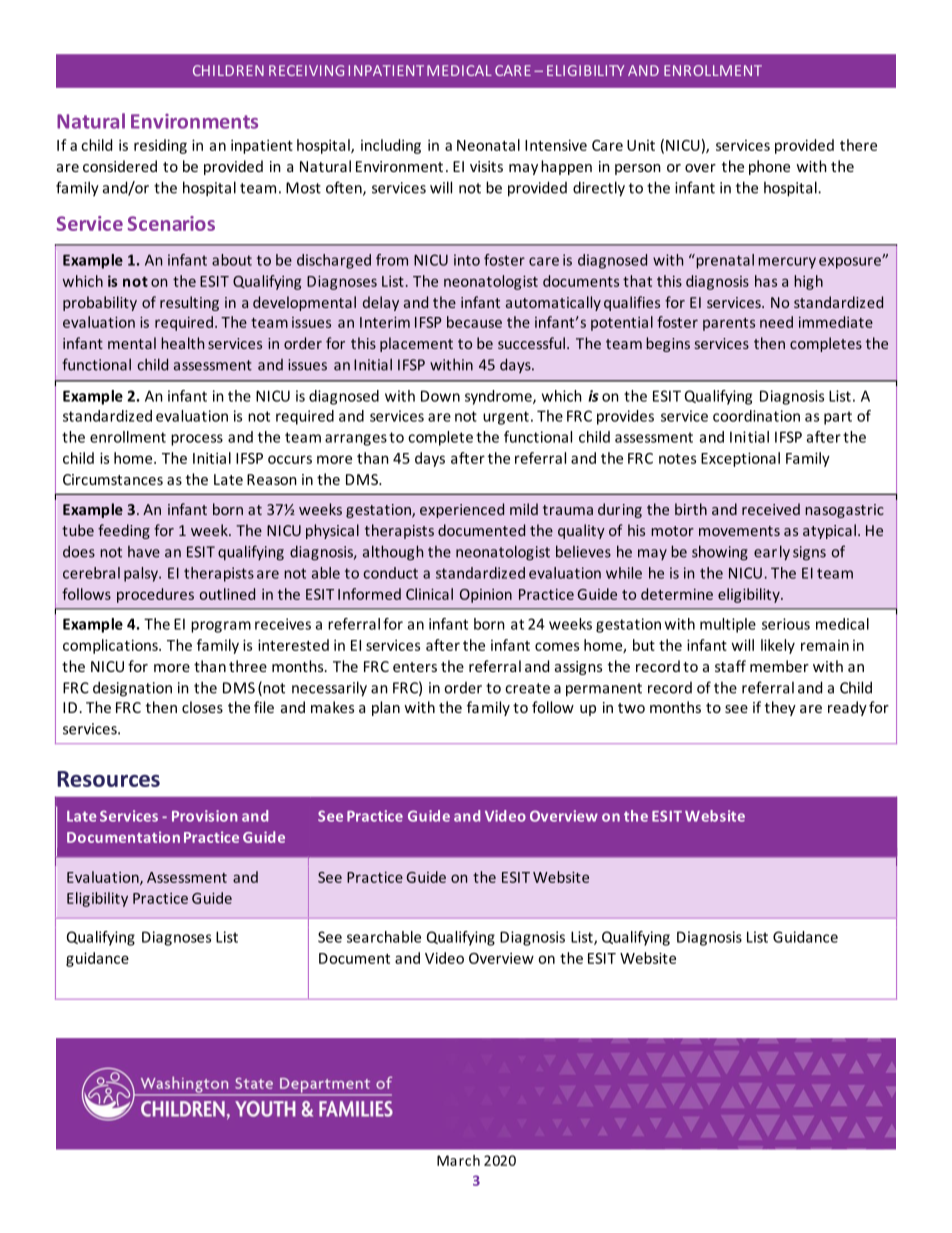 This document has height=1233, width=952. I want to click on residing, so click(160, 146).
